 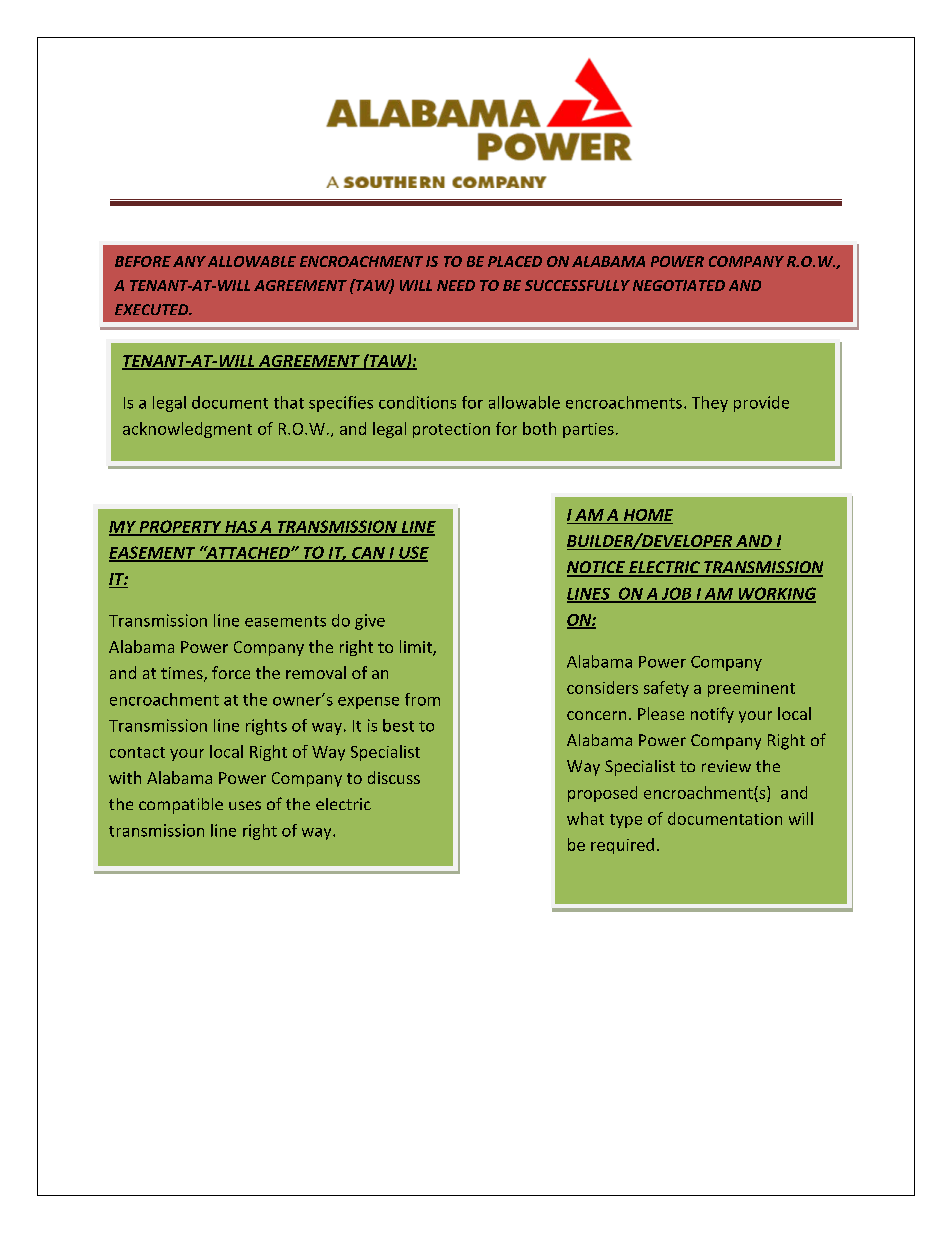 I want to click on compatible, so click(x=181, y=806).
